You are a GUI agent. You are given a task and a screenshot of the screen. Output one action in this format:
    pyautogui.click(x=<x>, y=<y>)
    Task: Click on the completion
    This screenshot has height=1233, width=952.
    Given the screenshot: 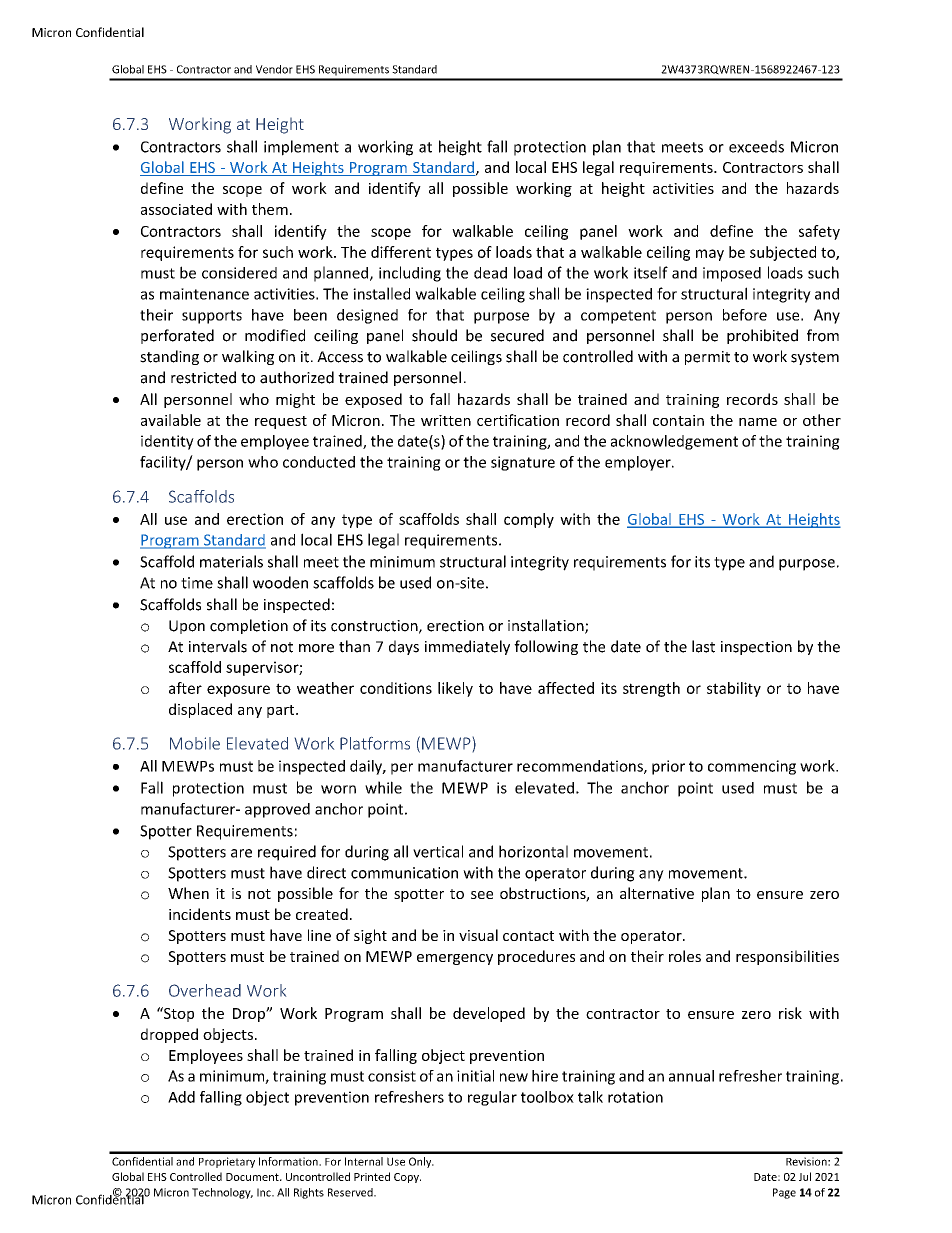 What is the action you would take?
    pyautogui.click(x=249, y=626)
